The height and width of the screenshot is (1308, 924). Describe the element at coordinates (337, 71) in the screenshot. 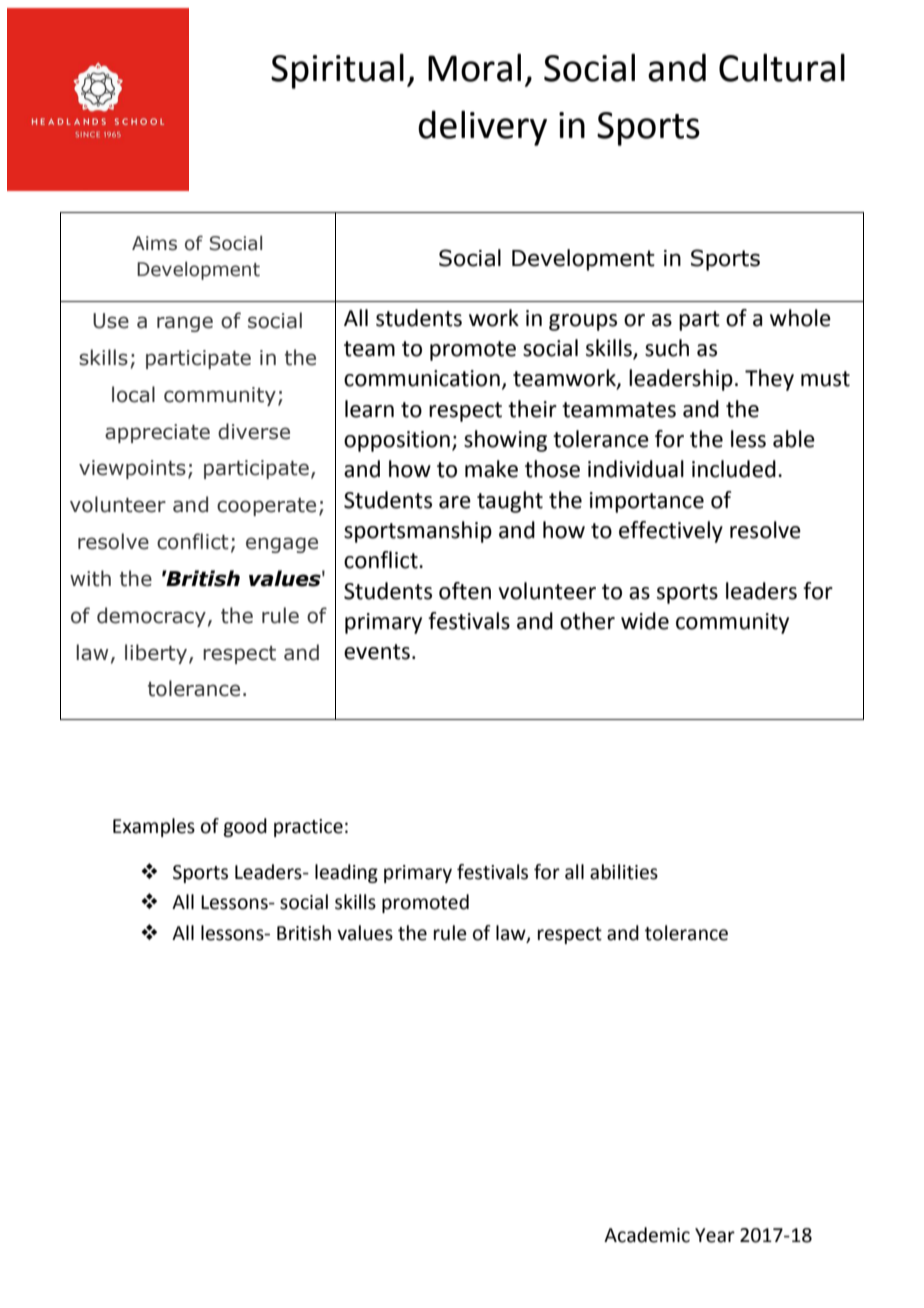

I see `Spiritual` at that location.
